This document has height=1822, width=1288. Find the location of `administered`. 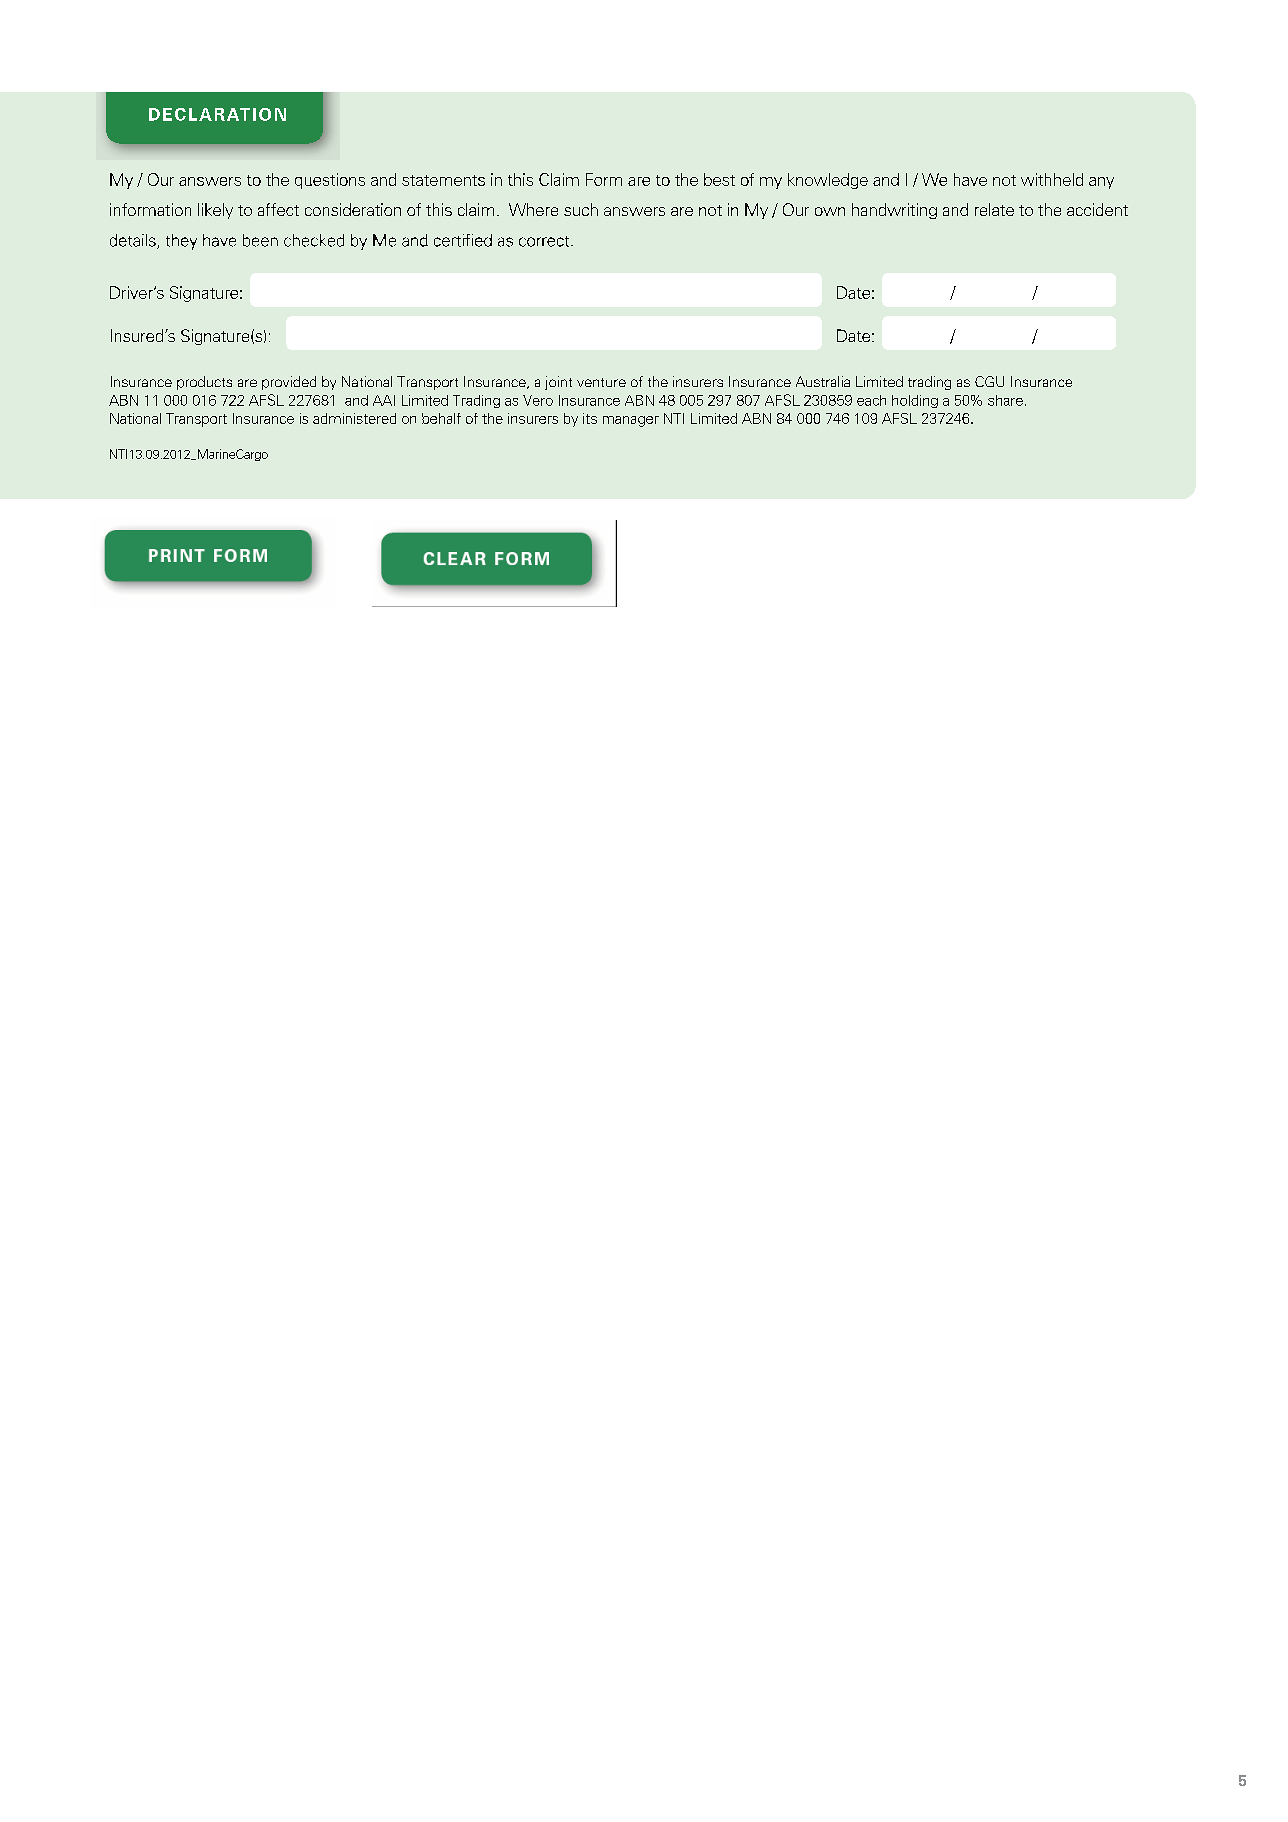

administered is located at coordinates (354, 418).
